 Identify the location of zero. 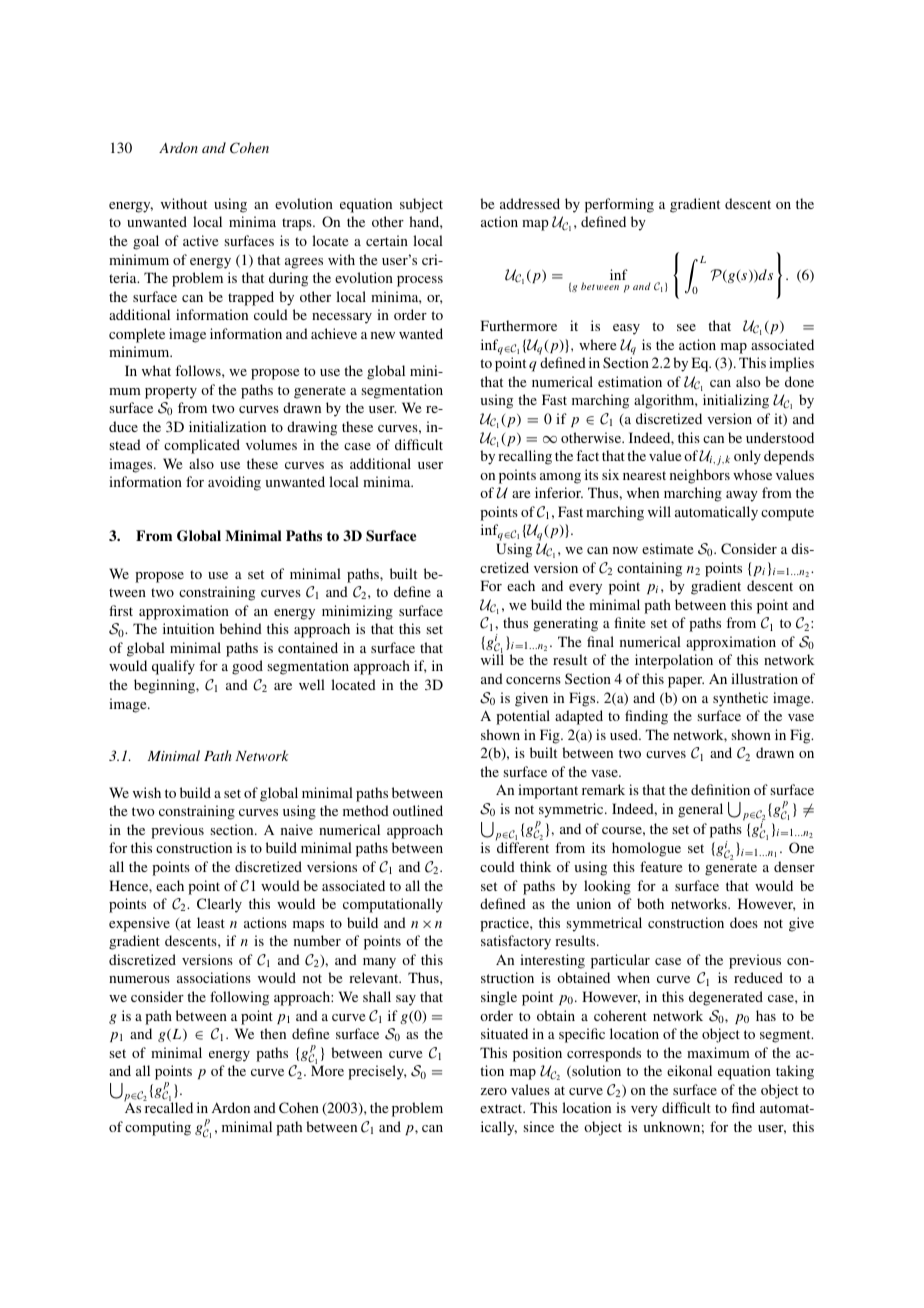
(494, 1091).
